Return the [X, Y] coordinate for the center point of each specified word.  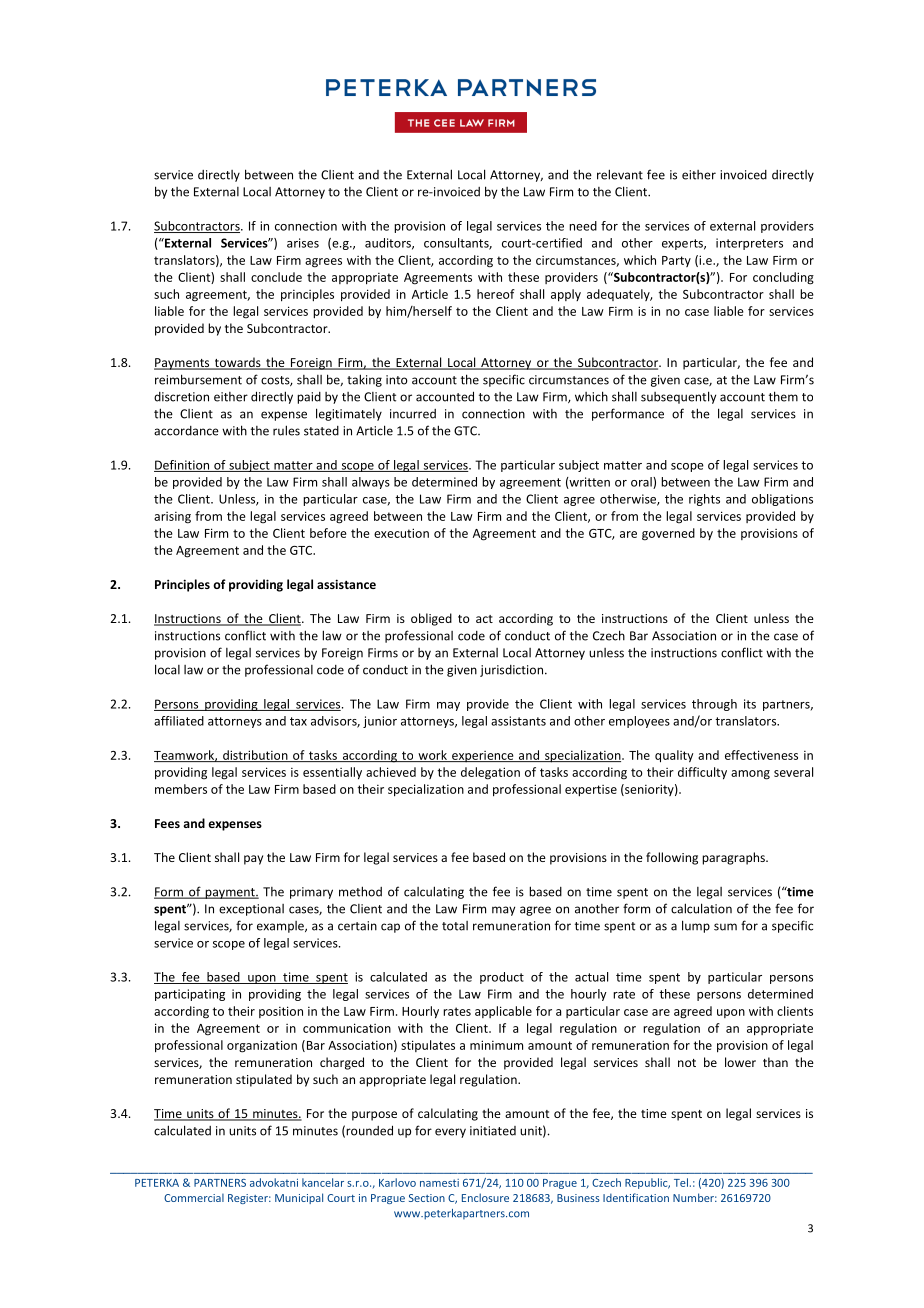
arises [303, 243]
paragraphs [734, 858]
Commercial [194, 1198]
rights [704, 500]
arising [172, 518]
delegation [490, 773]
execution [401, 533]
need [583, 226]
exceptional [251, 910]
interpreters [749, 244]
